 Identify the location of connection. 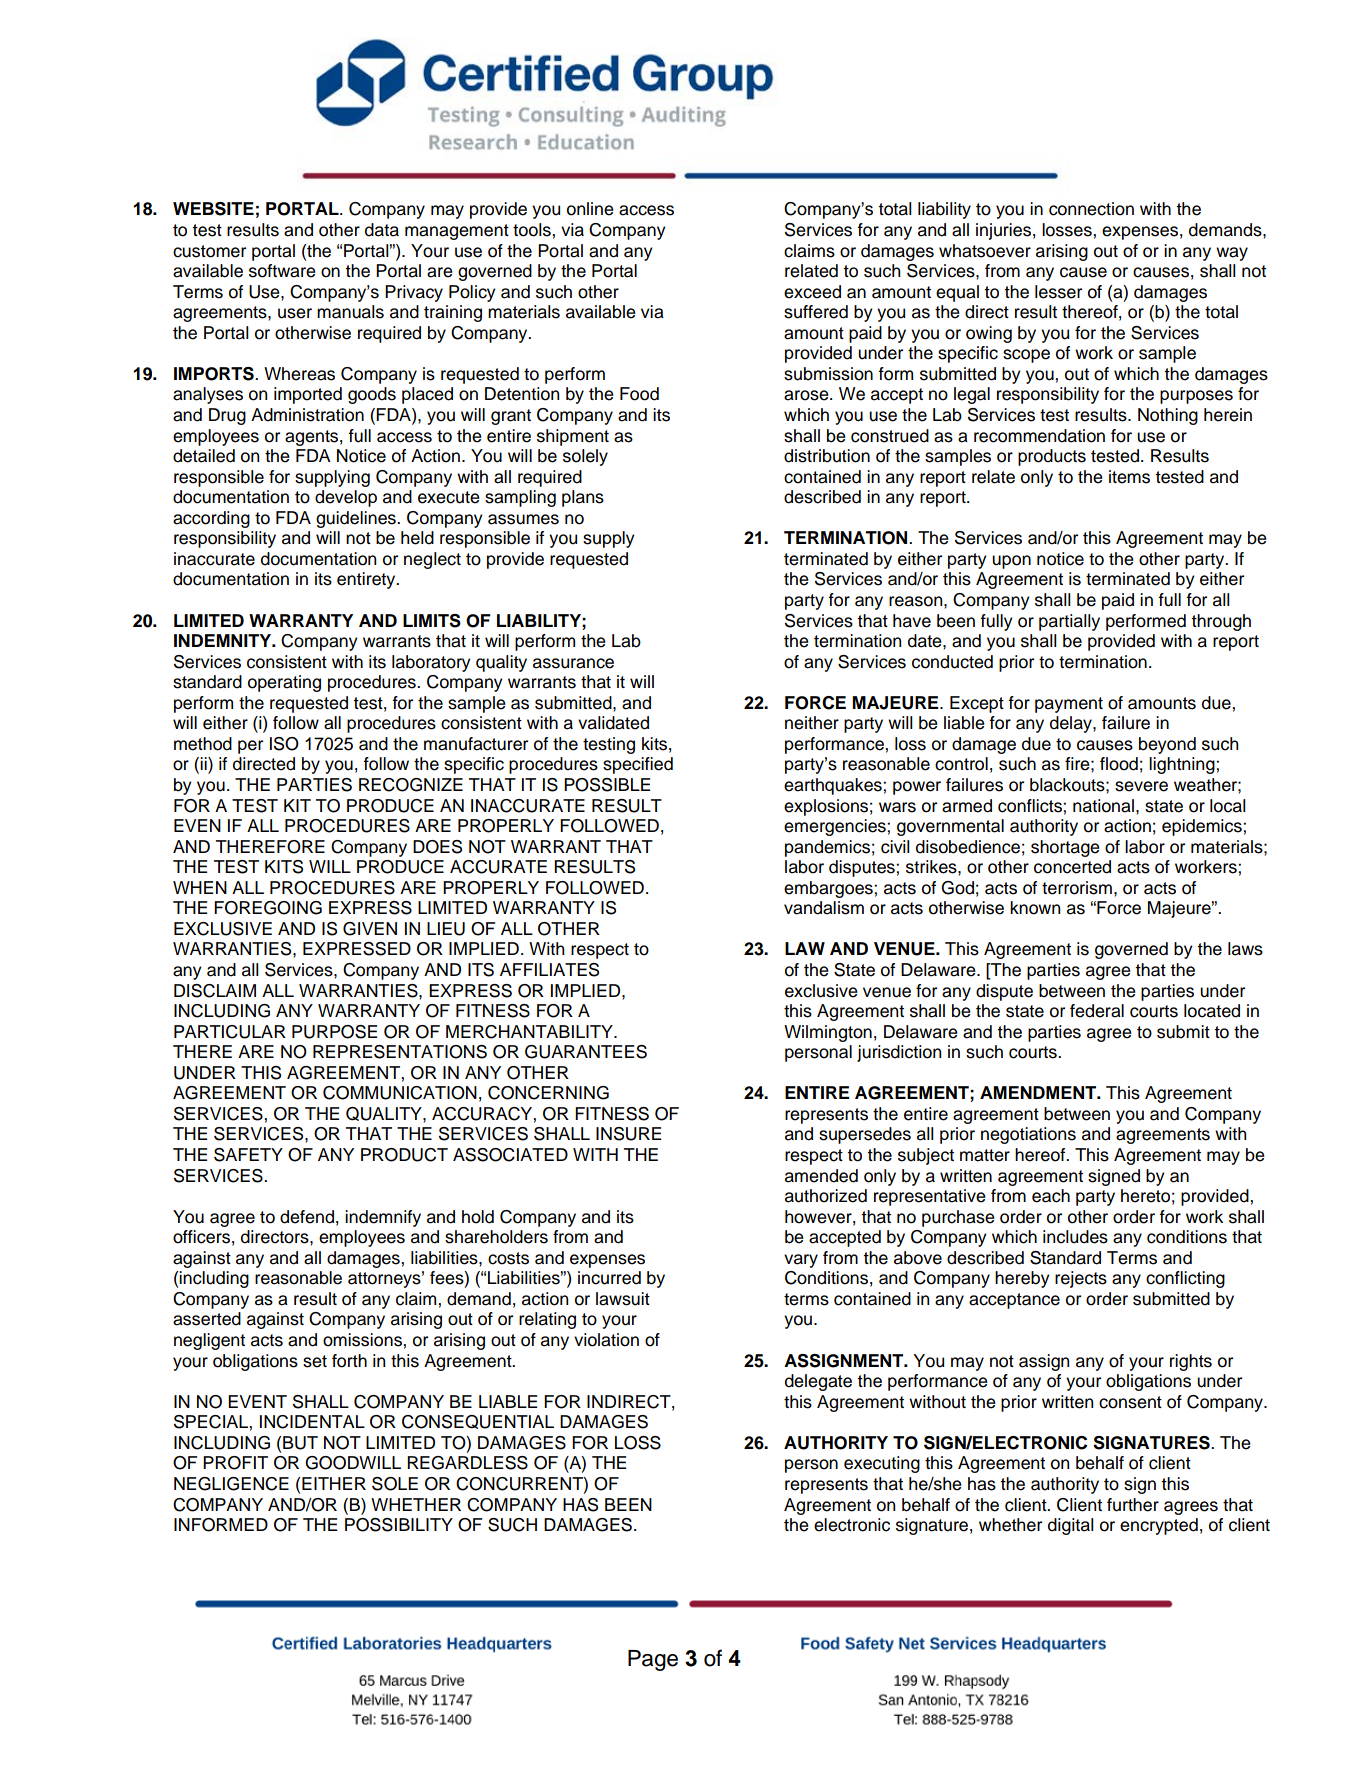
(1091, 209).
